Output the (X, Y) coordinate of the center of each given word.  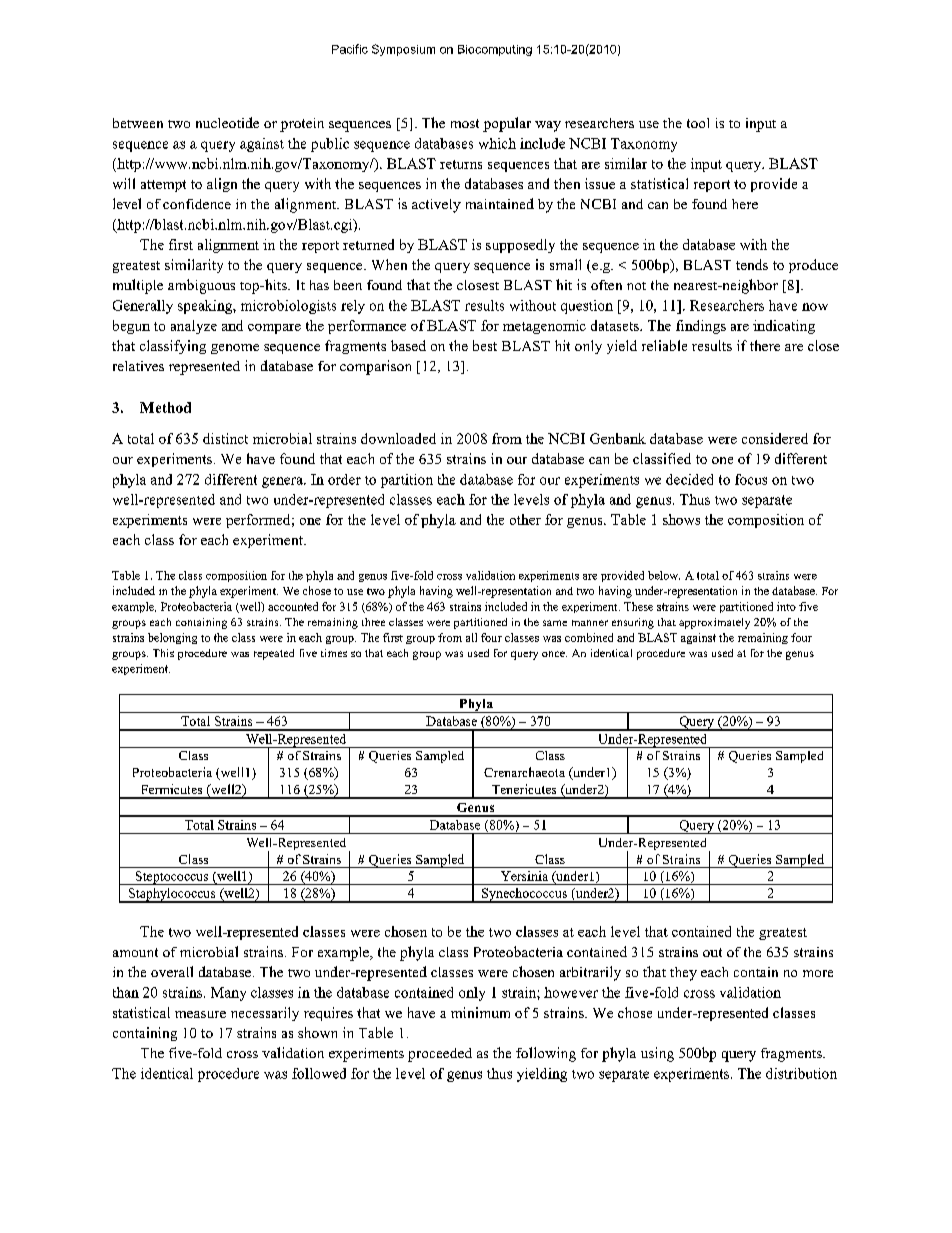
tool (698, 123)
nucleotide (227, 122)
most (465, 123)
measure (200, 1014)
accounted (293, 606)
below (664, 575)
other (525, 519)
